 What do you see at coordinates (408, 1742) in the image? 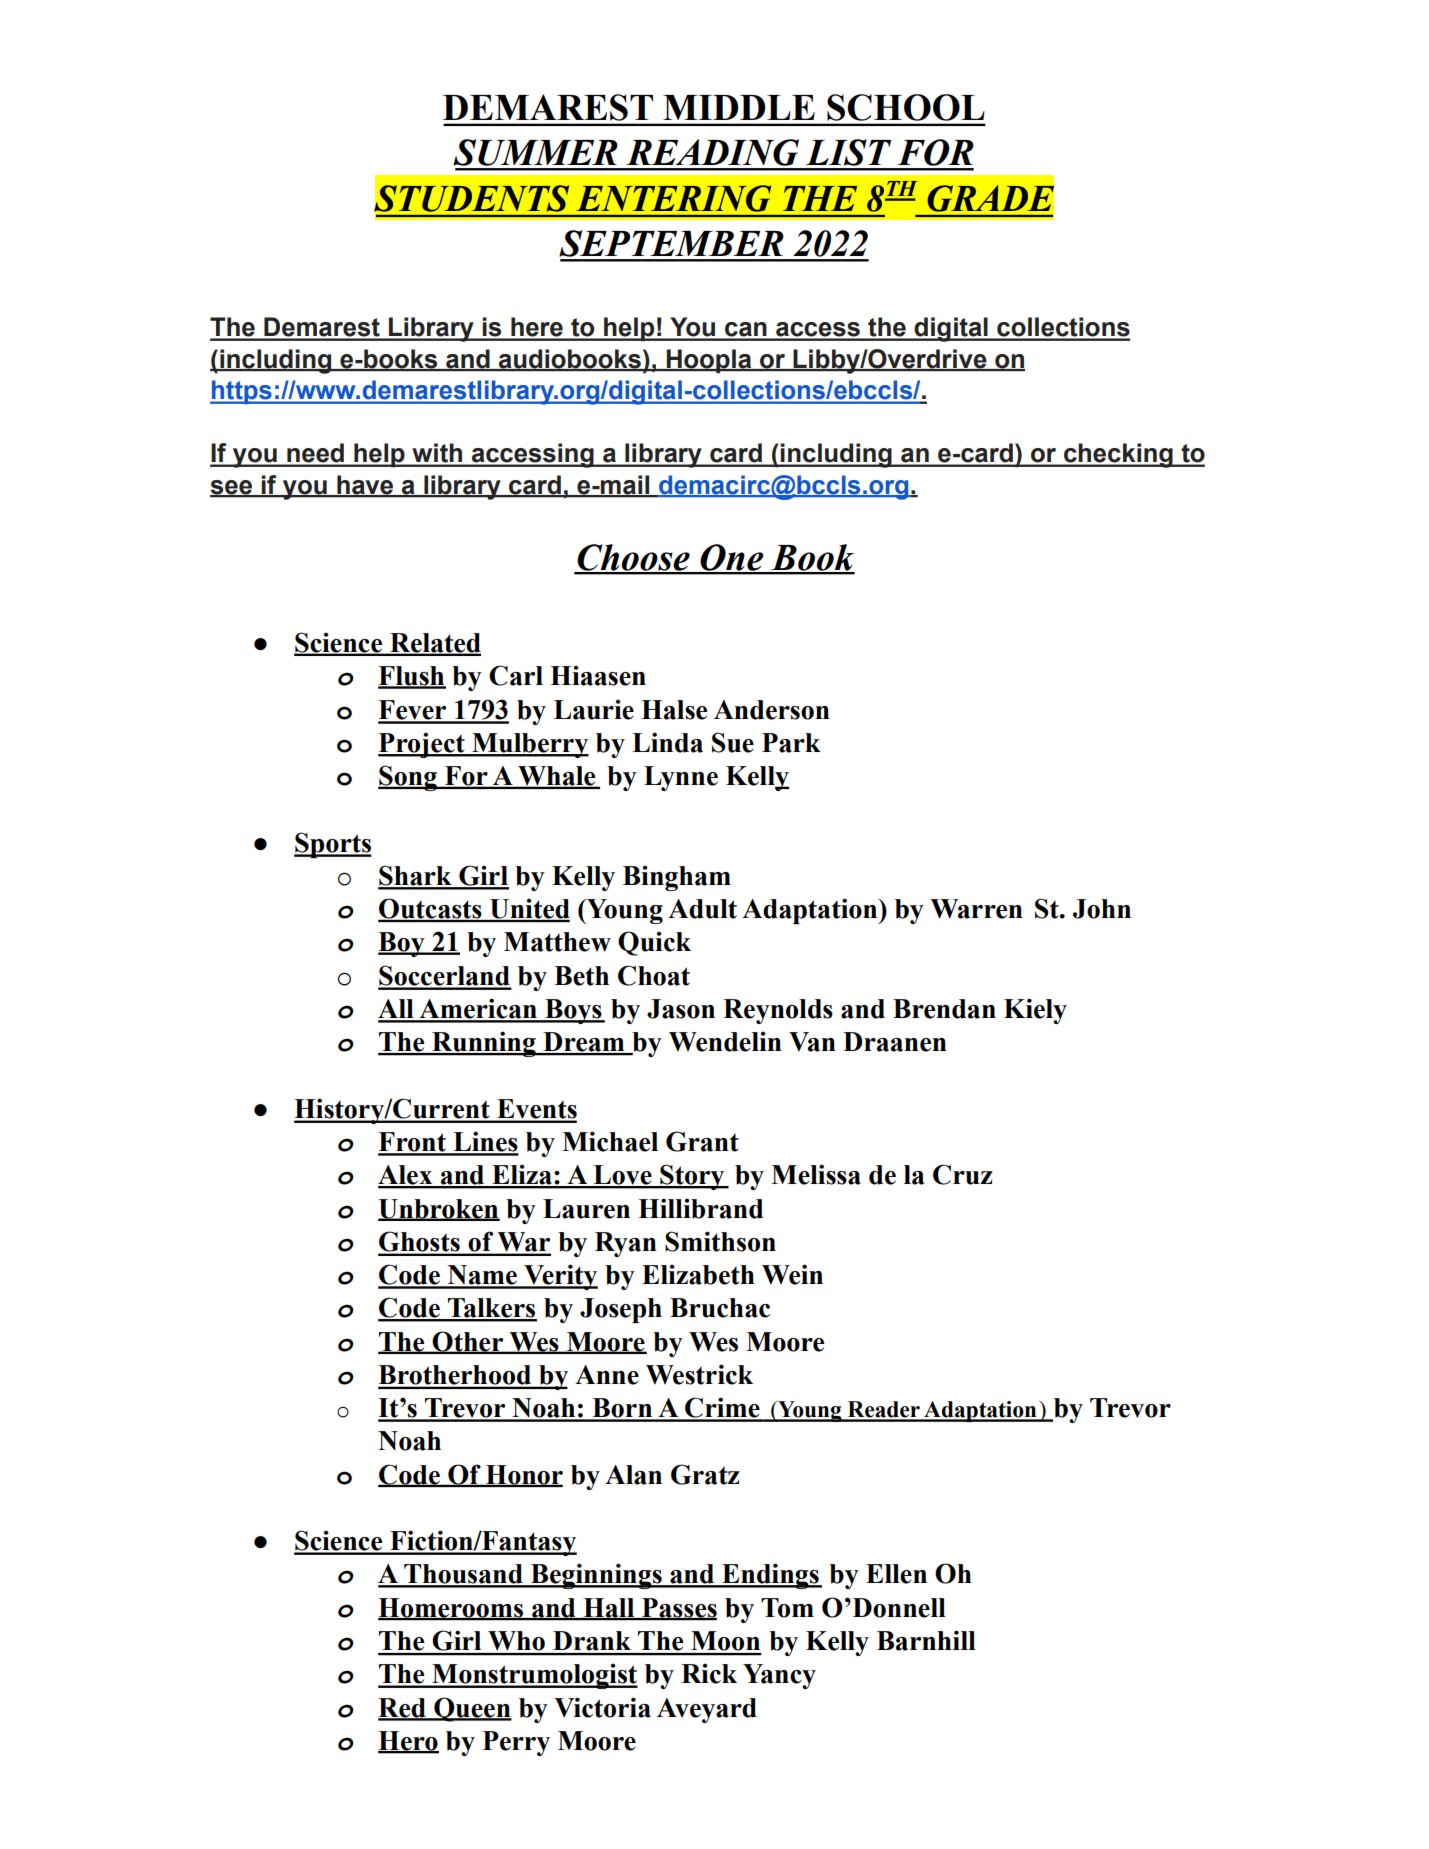
I see `Hero` at bounding box center [408, 1742].
